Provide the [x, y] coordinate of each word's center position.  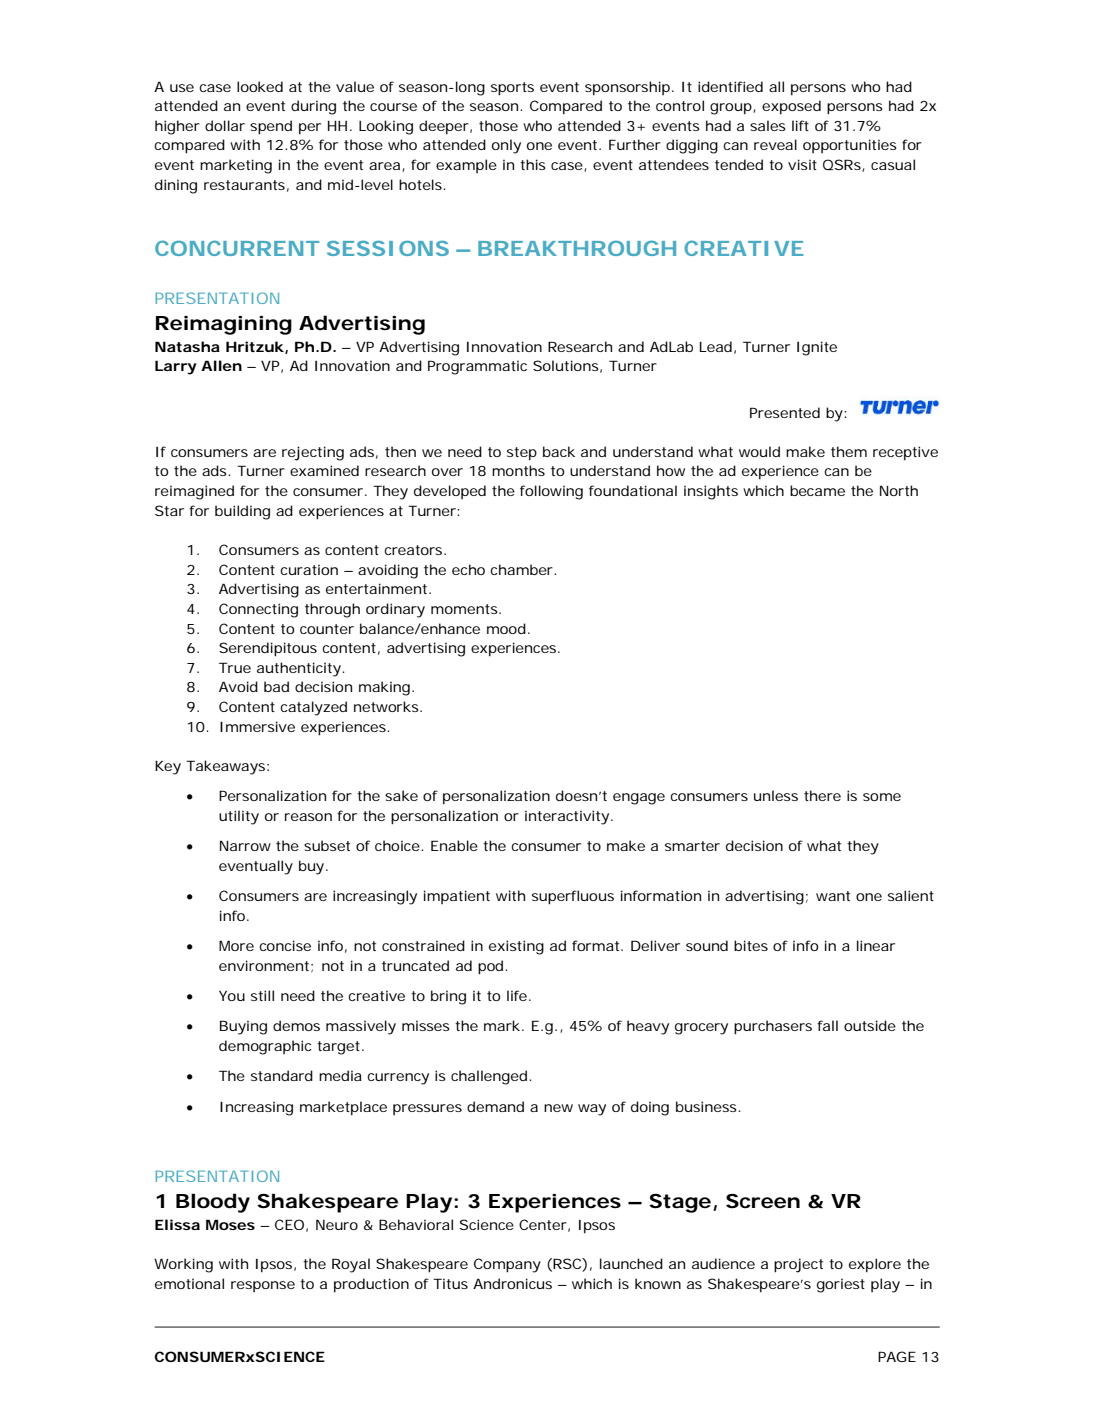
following [551, 492]
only [506, 146]
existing [516, 947]
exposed [791, 107]
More [236, 945]
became [817, 490]
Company [507, 1265]
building [242, 512]
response [263, 1286]
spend [271, 127]
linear [876, 945]
